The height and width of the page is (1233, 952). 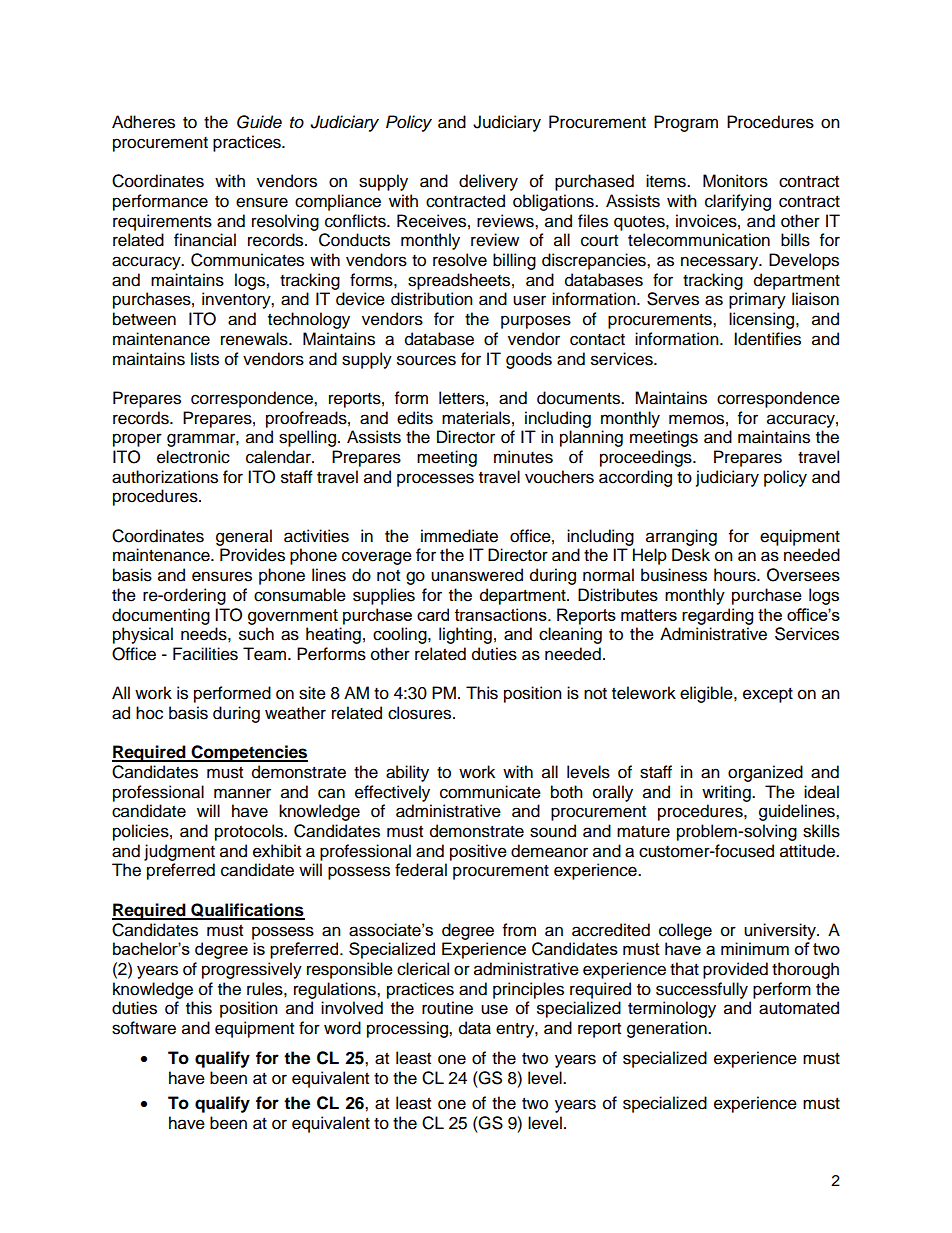 What do you see at coordinates (478, 852) in the page?
I see `positive` at bounding box center [478, 852].
